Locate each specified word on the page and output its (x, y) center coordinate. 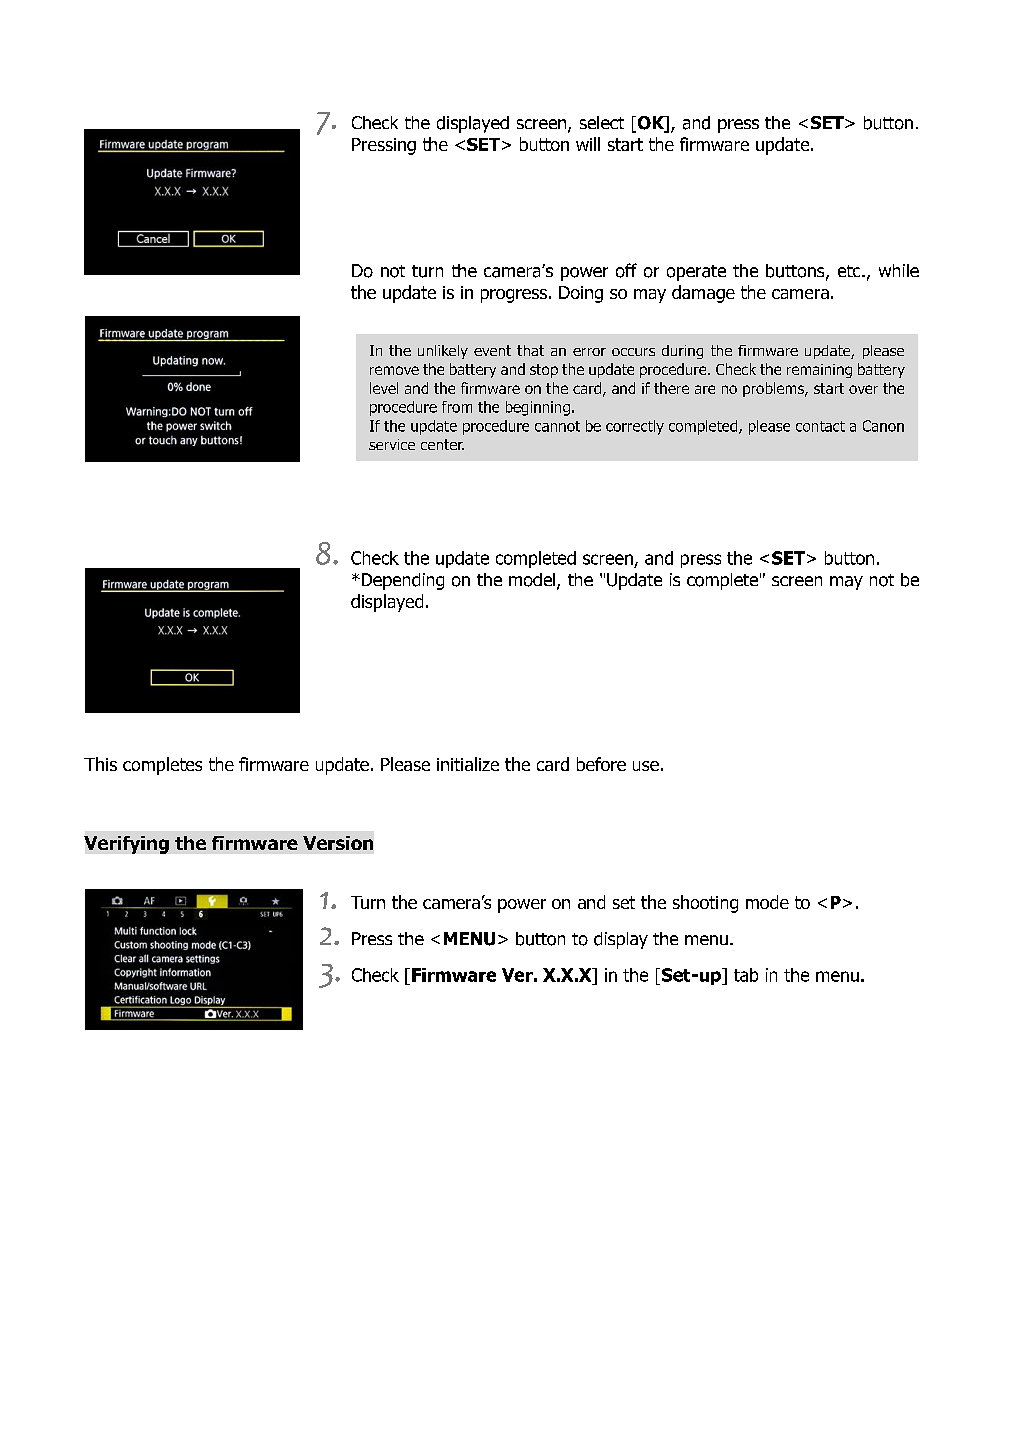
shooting (705, 904)
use (646, 766)
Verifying (126, 845)
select (602, 122)
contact (820, 426)
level (384, 388)
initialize (468, 764)
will (588, 144)
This (100, 764)
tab (746, 975)
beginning (538, 408)
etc (850, 271)
